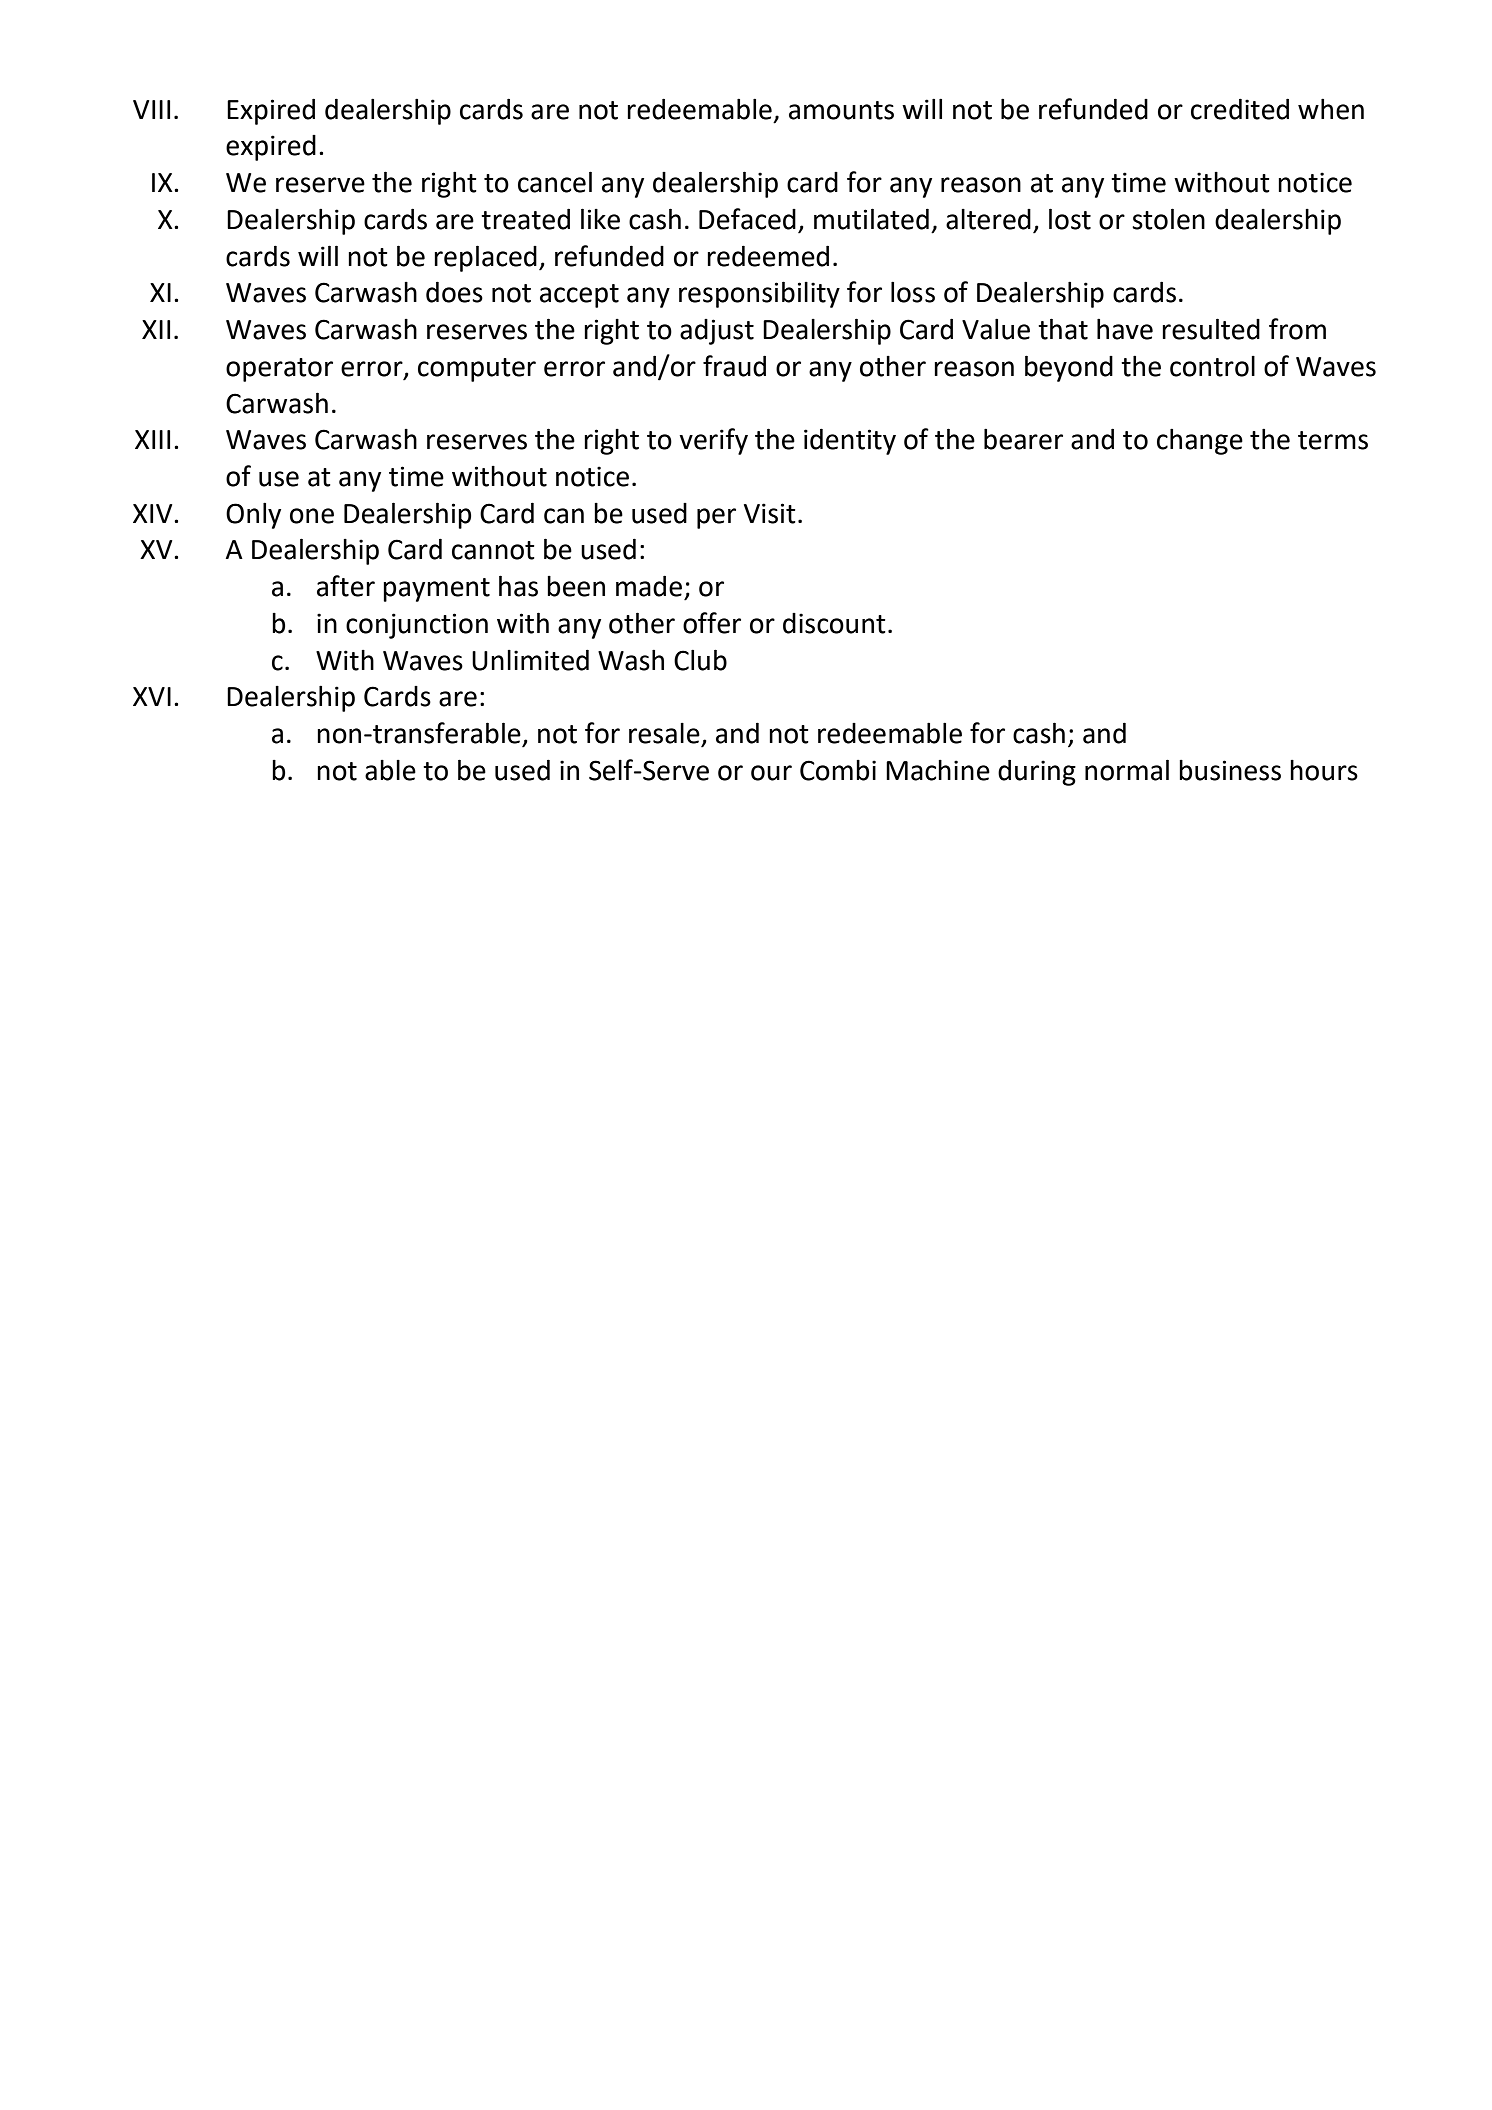  What do you see at coordinates (664, 733) in the document?
I see `resale` at bounding box center [664, 733].
